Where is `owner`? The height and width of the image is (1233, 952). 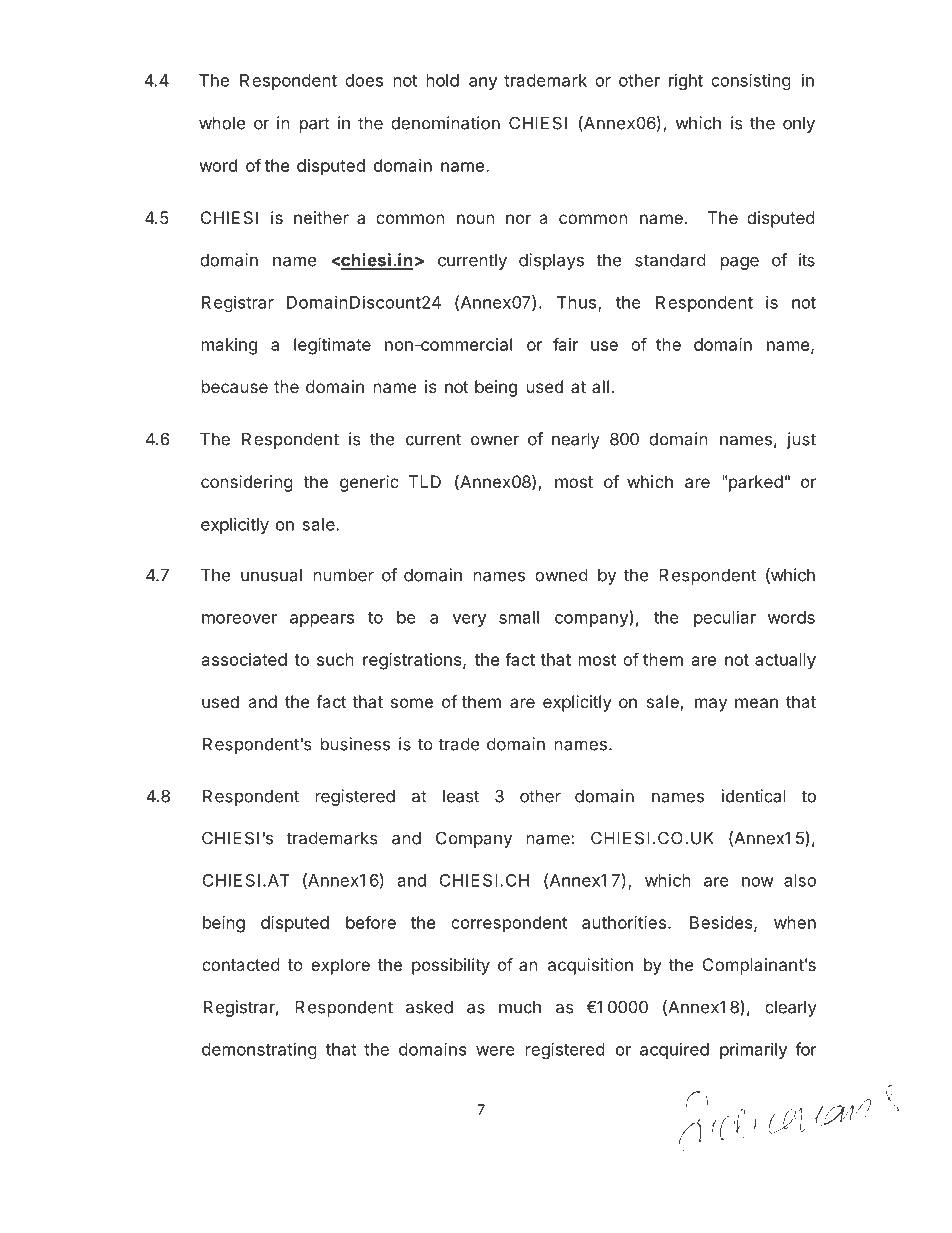 owner is located at coordinates (495, 440).
